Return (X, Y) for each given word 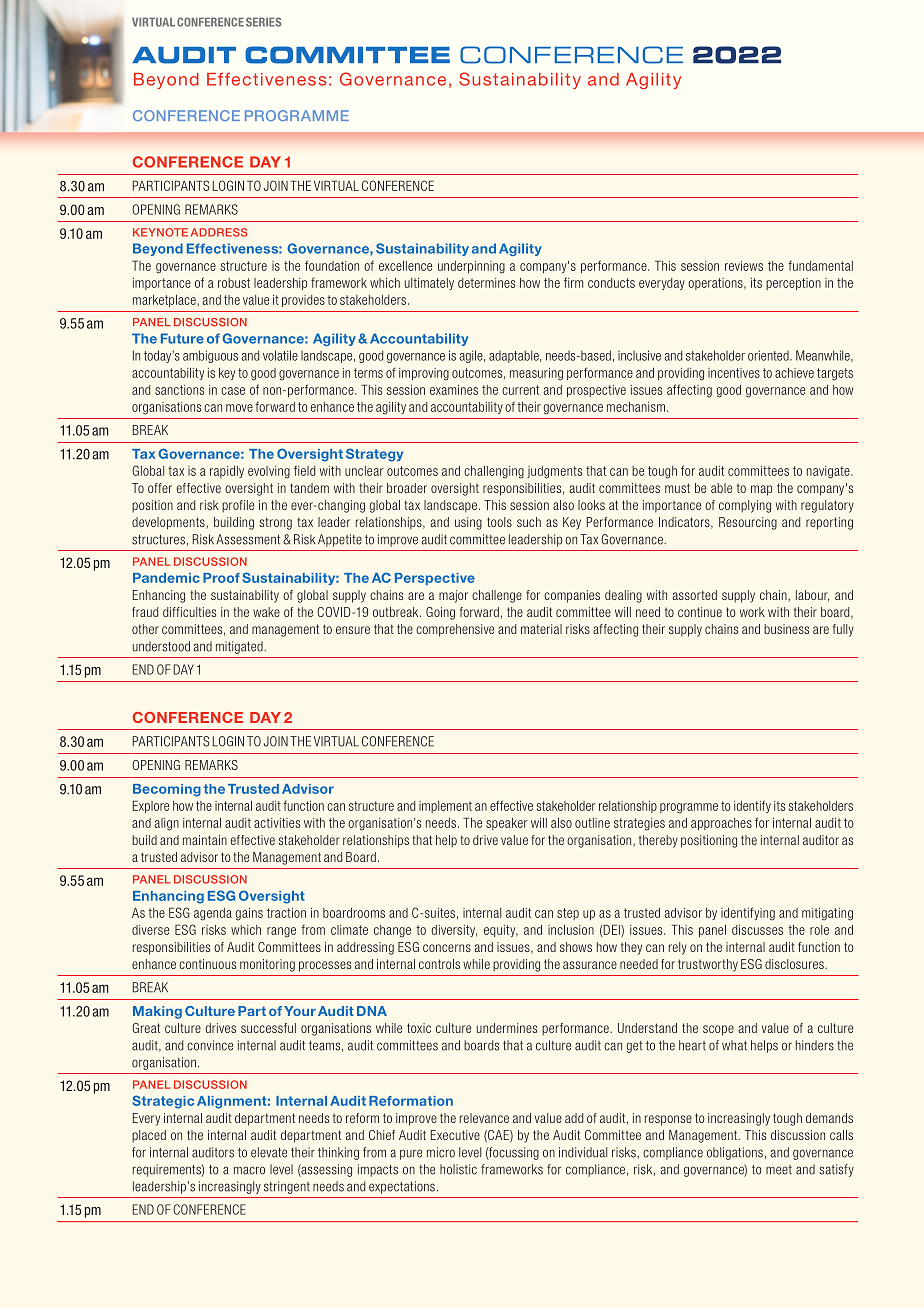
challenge (497, 596)
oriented (769, 355)
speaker (507, 824)
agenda (213, 914)
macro (249, 1170)
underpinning (471, 267)
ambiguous (210, 356)
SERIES (263, 22)
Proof (221, 578)
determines (486, 283)
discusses (757, 930)
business (786, 629)
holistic (458, 1169)
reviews (744, 266)
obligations (735, 1153)
